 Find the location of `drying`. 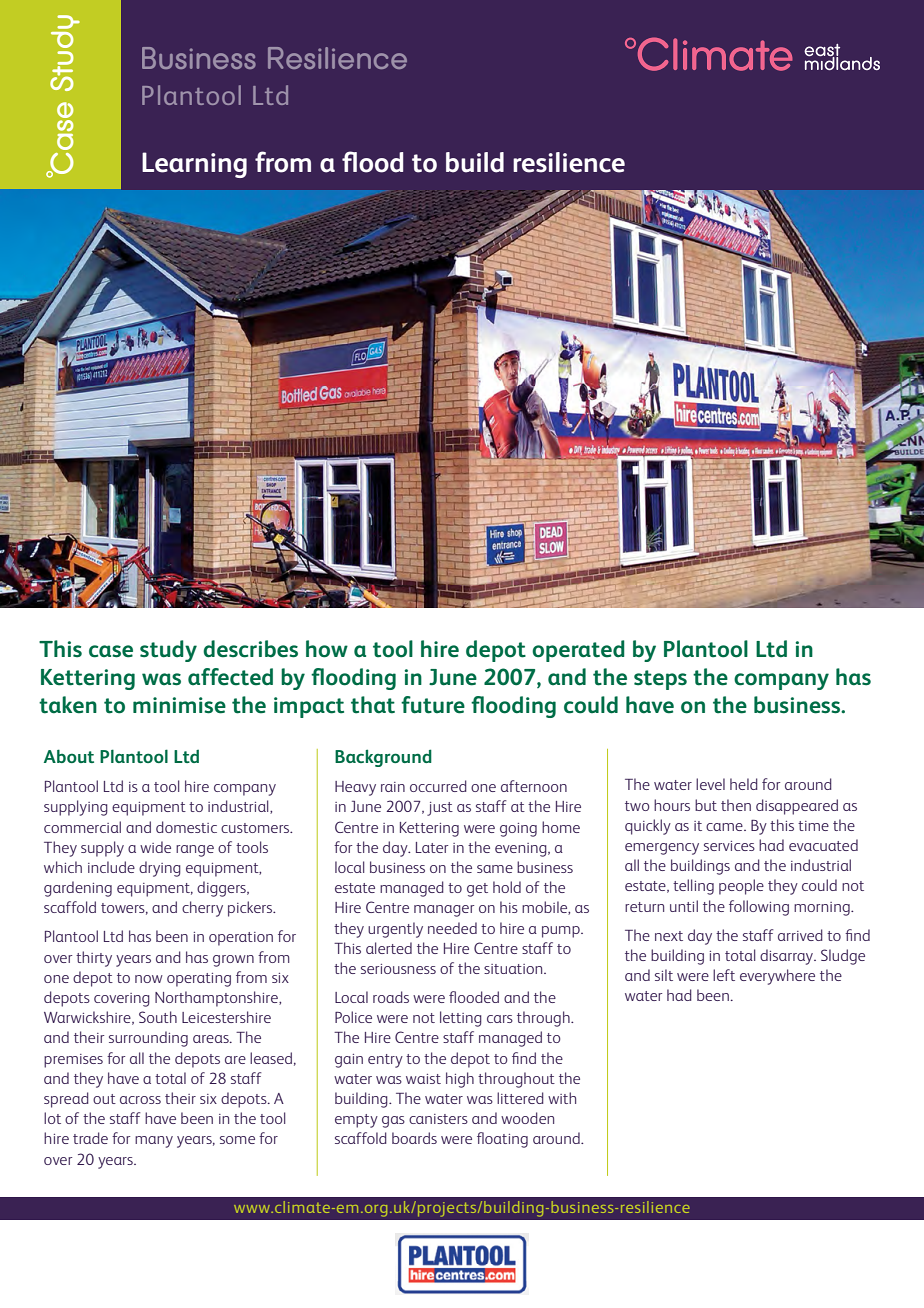

drying is located at coordinates (160, 869).
